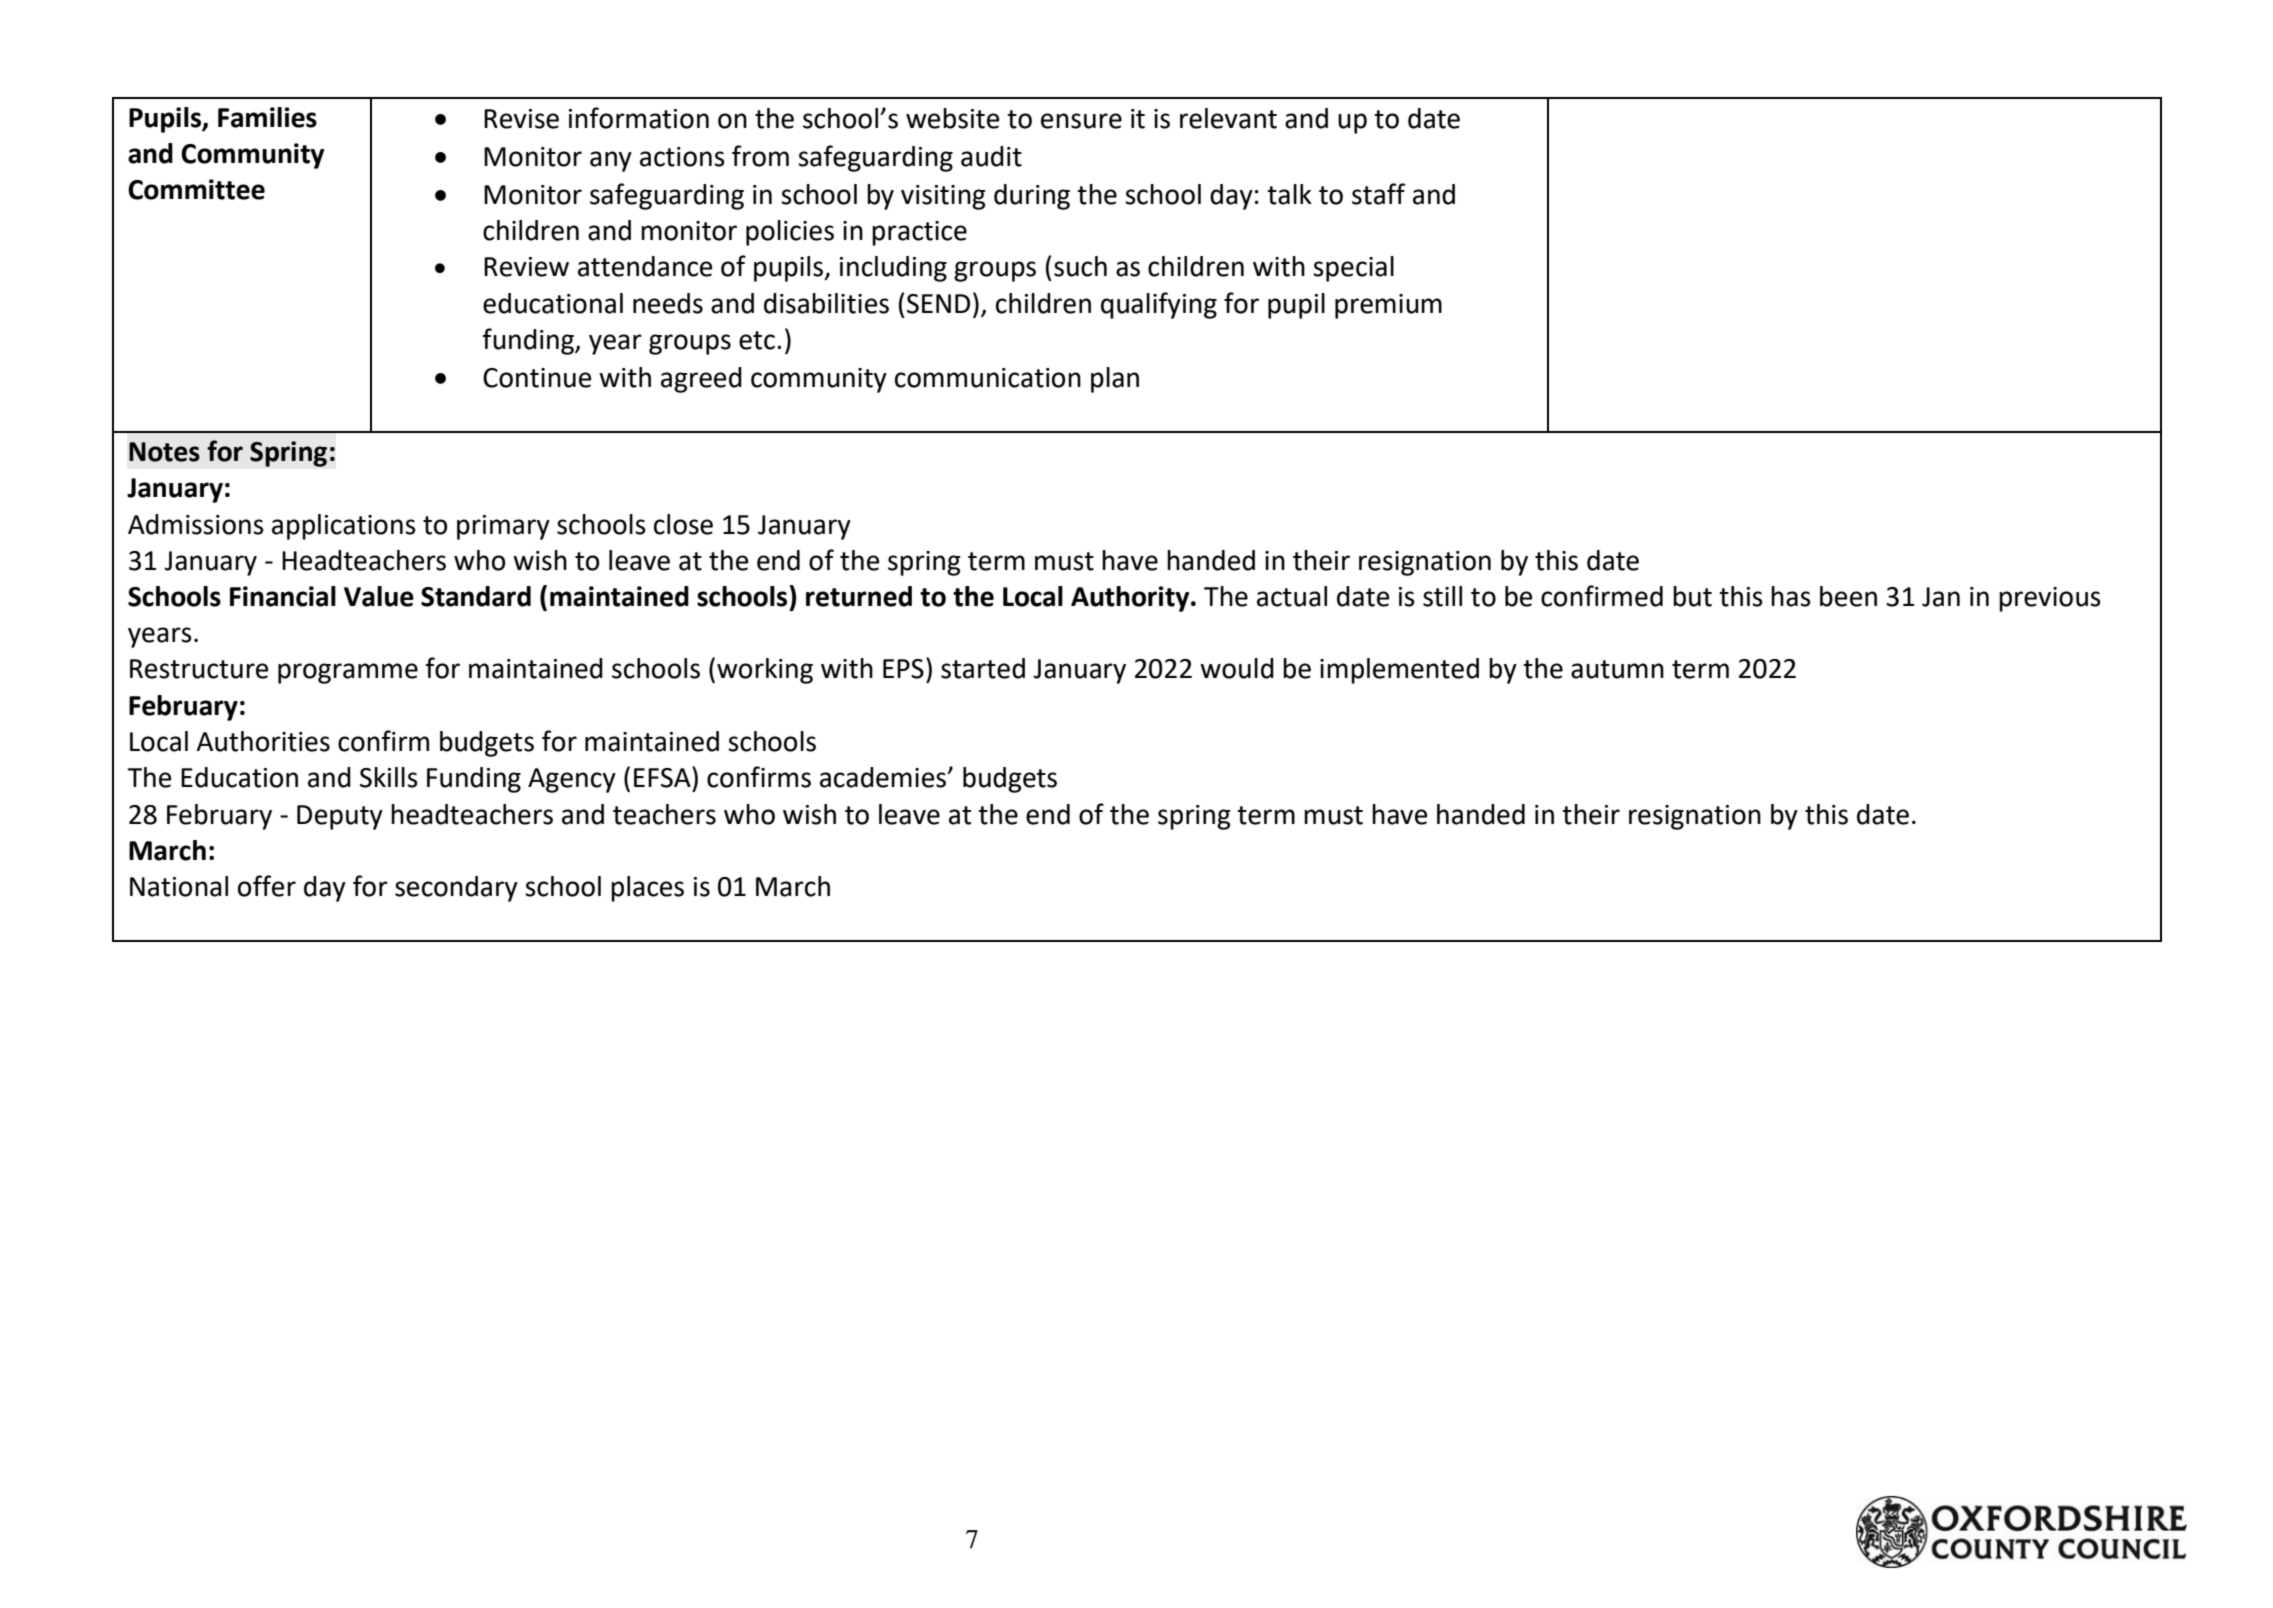  What do you see at coordinates (537, 378) in the screenshot?
I see `Continue` at bounding box center [537, 378].
